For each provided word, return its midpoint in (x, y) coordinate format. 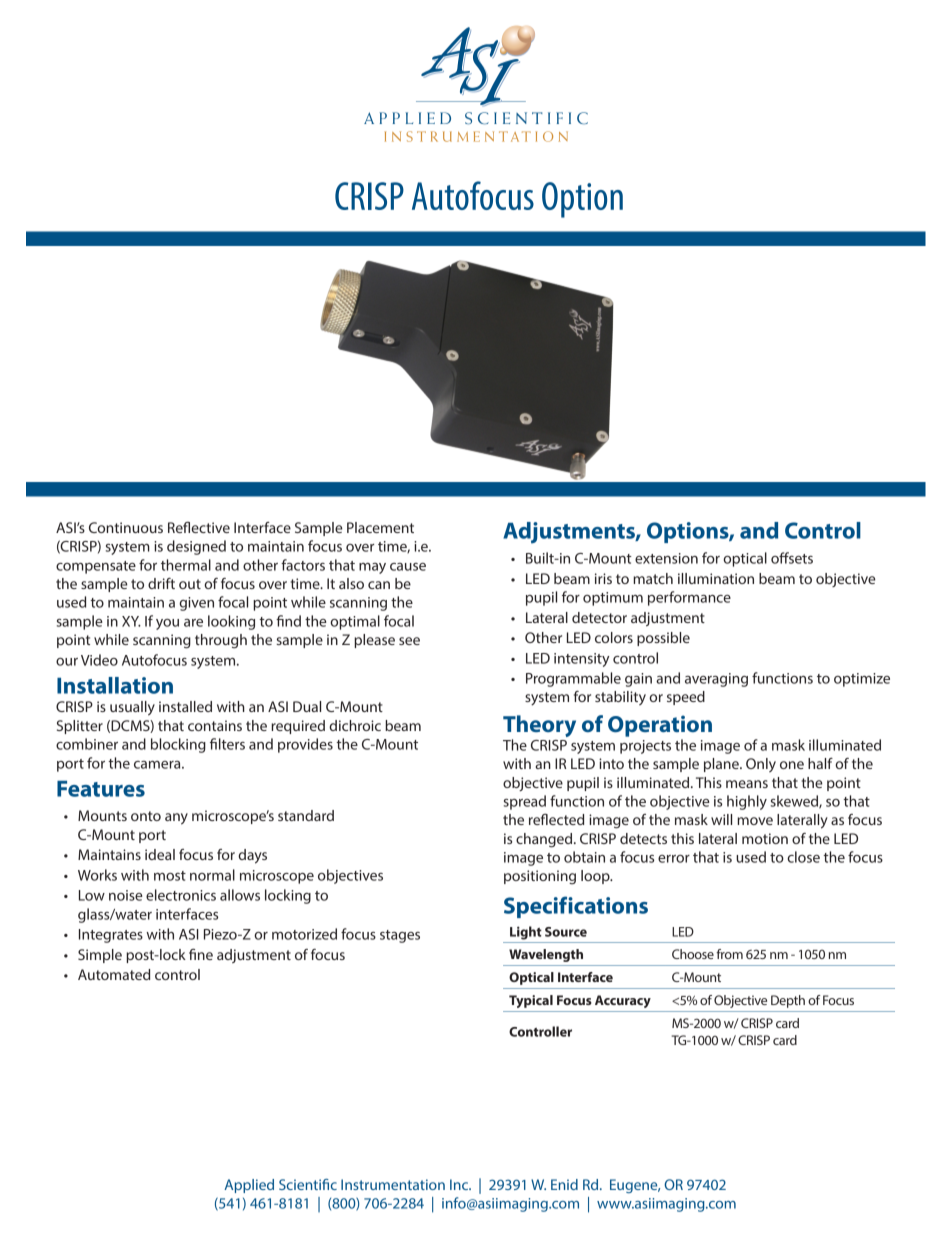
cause (408, 567)
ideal (160, 854)
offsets (792, 558)
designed (196, 547)
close (803, 857)
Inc (460, 1184)
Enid (564, 1184)
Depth (788, 1001)
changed (545, 840)
